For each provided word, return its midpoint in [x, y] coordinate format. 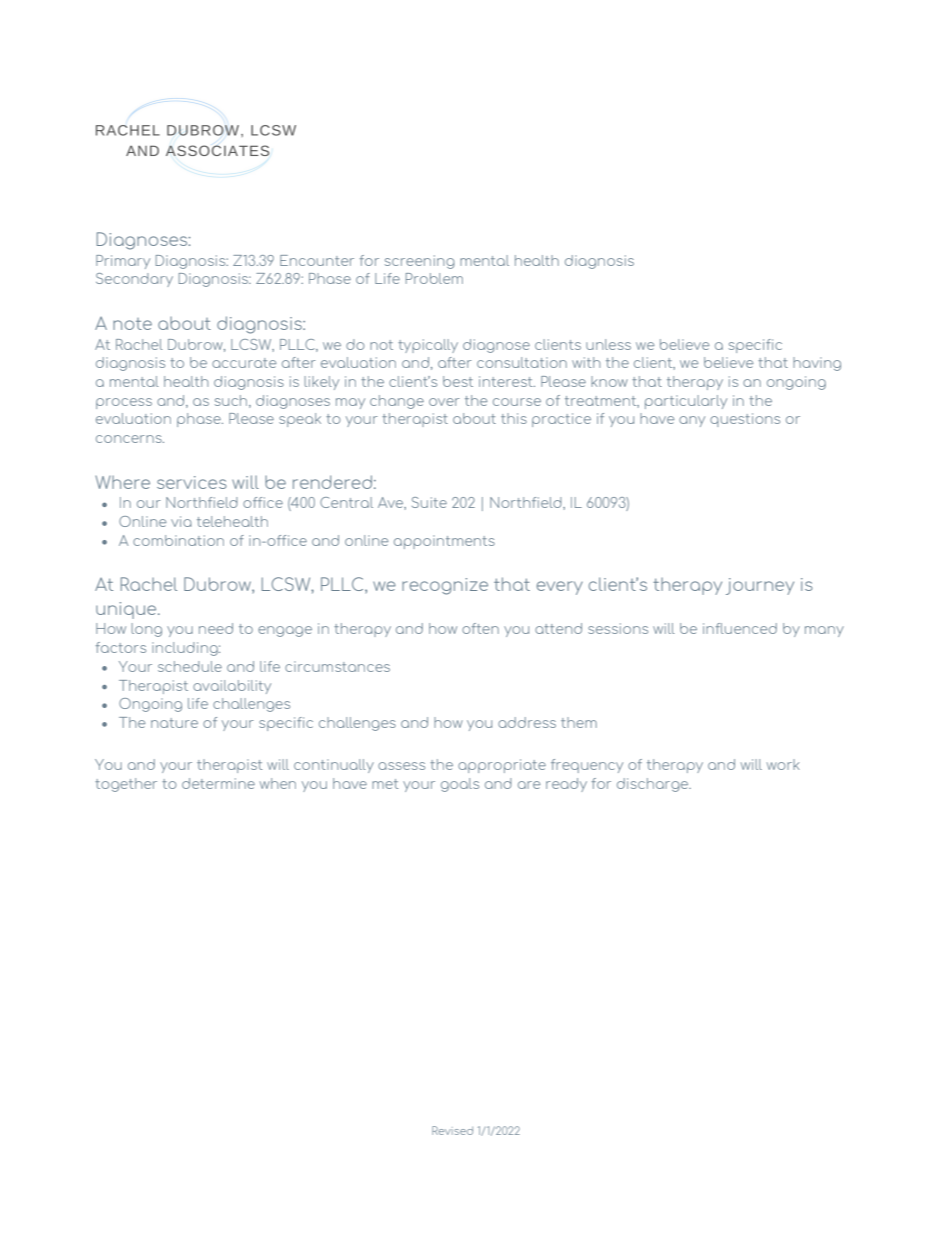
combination [178, 540]
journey [760, 586]
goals [460, 785]
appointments [444, 542]
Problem [434, 278]
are [529, 785]
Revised [452, 1130]
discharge [654, 785]
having [817, 364]
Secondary [134, 280]
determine [218, 783]
